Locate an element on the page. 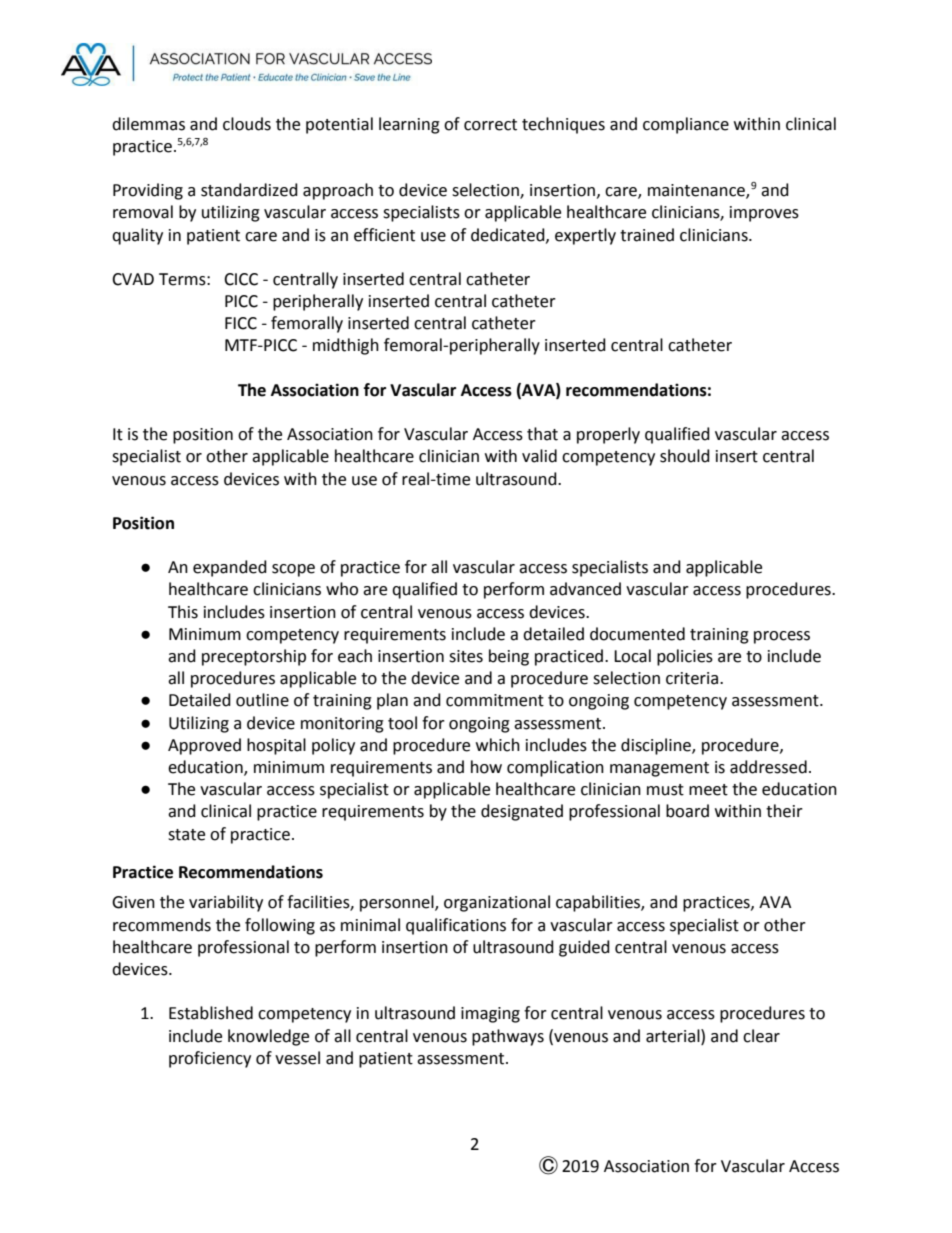 This image has width=952, height=1233. imaging is located at coordinates (490, 1015).
